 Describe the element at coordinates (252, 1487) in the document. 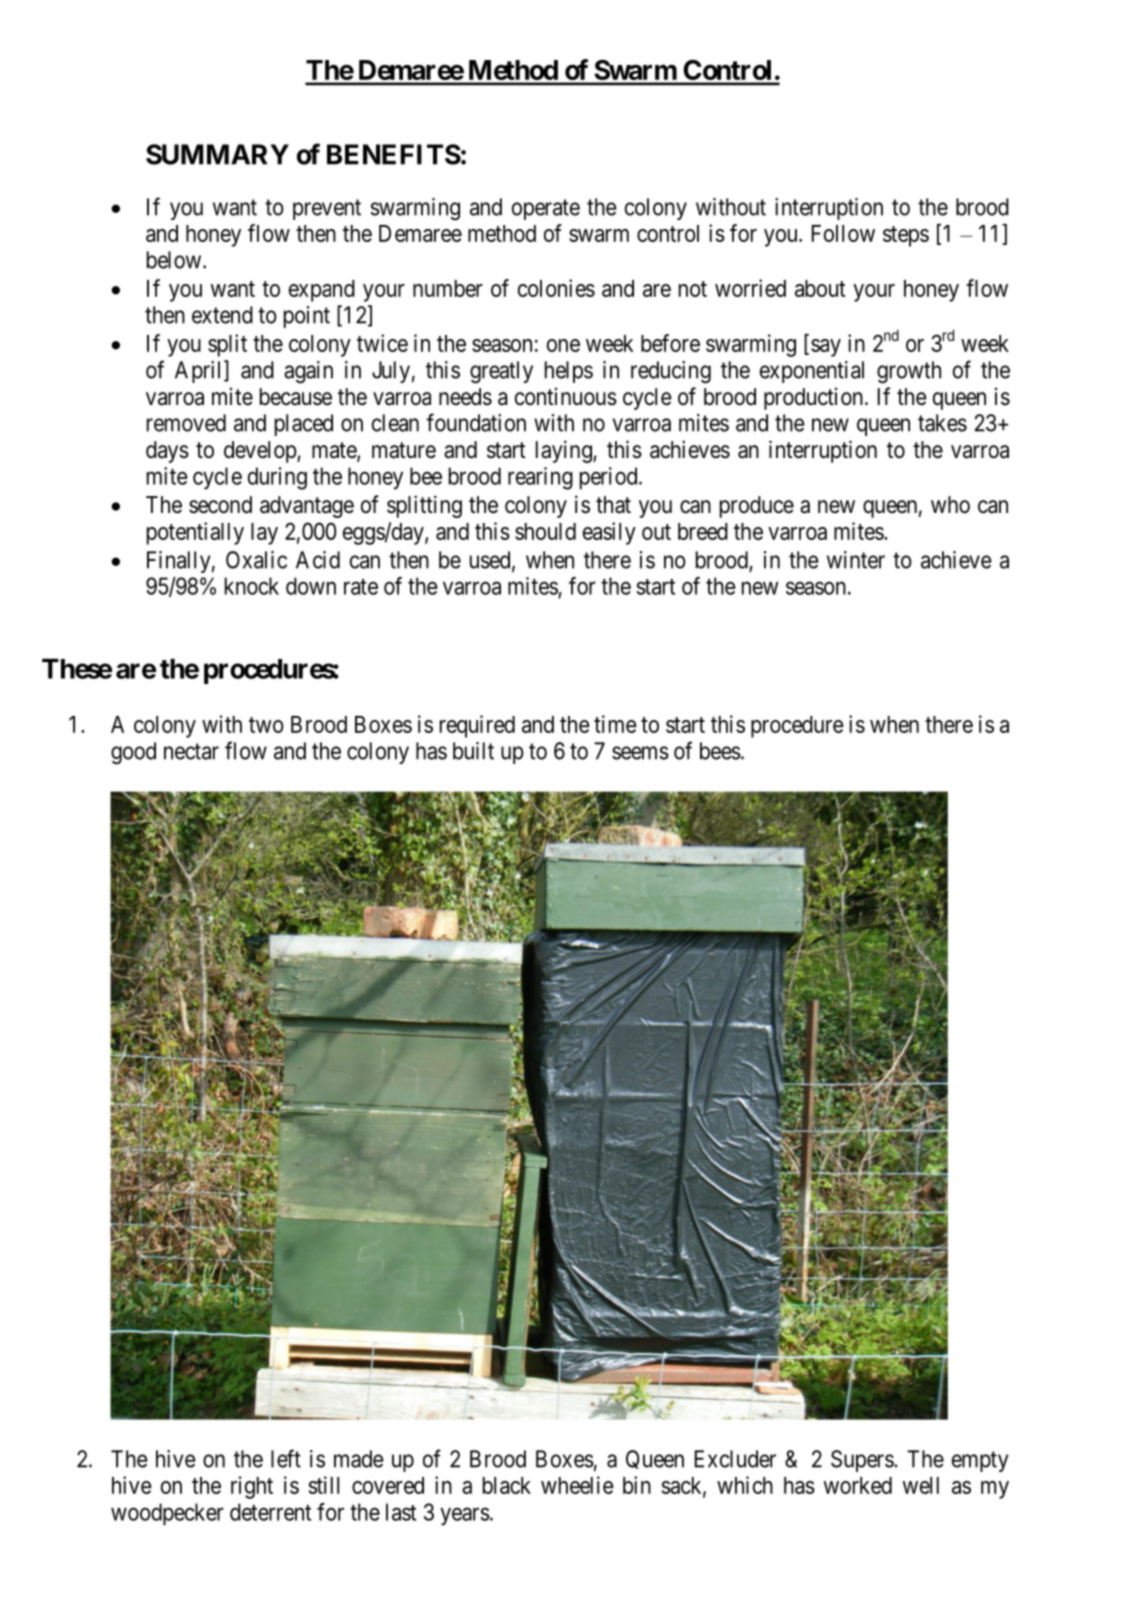

I see `right` at that location.
